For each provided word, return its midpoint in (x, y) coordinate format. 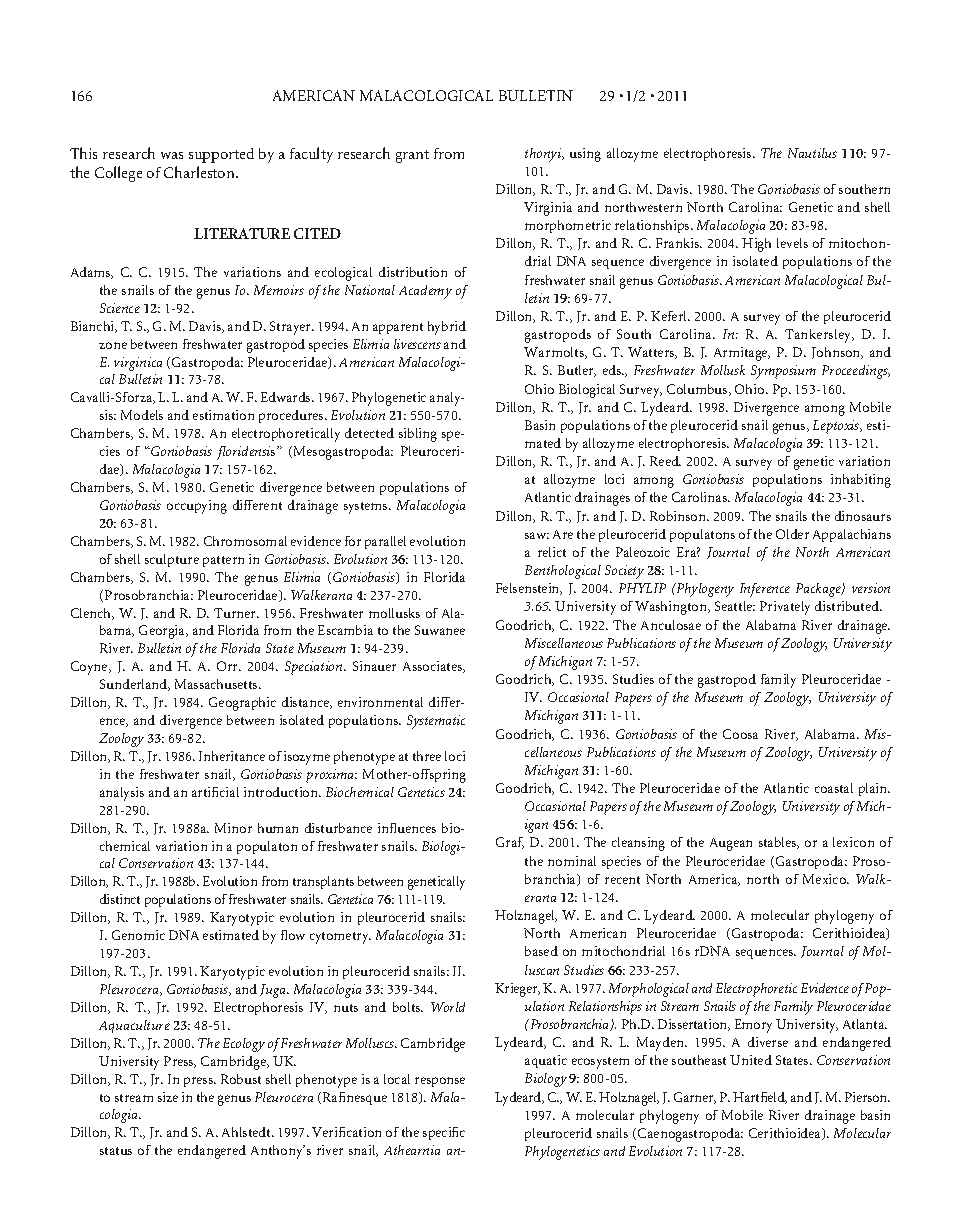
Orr (229, 666)
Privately (785, 608)
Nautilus (812, 153)
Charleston (200, 172)
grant (412, 156)
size (168, 1097)
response (440, 1082)
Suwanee (440, 630)
